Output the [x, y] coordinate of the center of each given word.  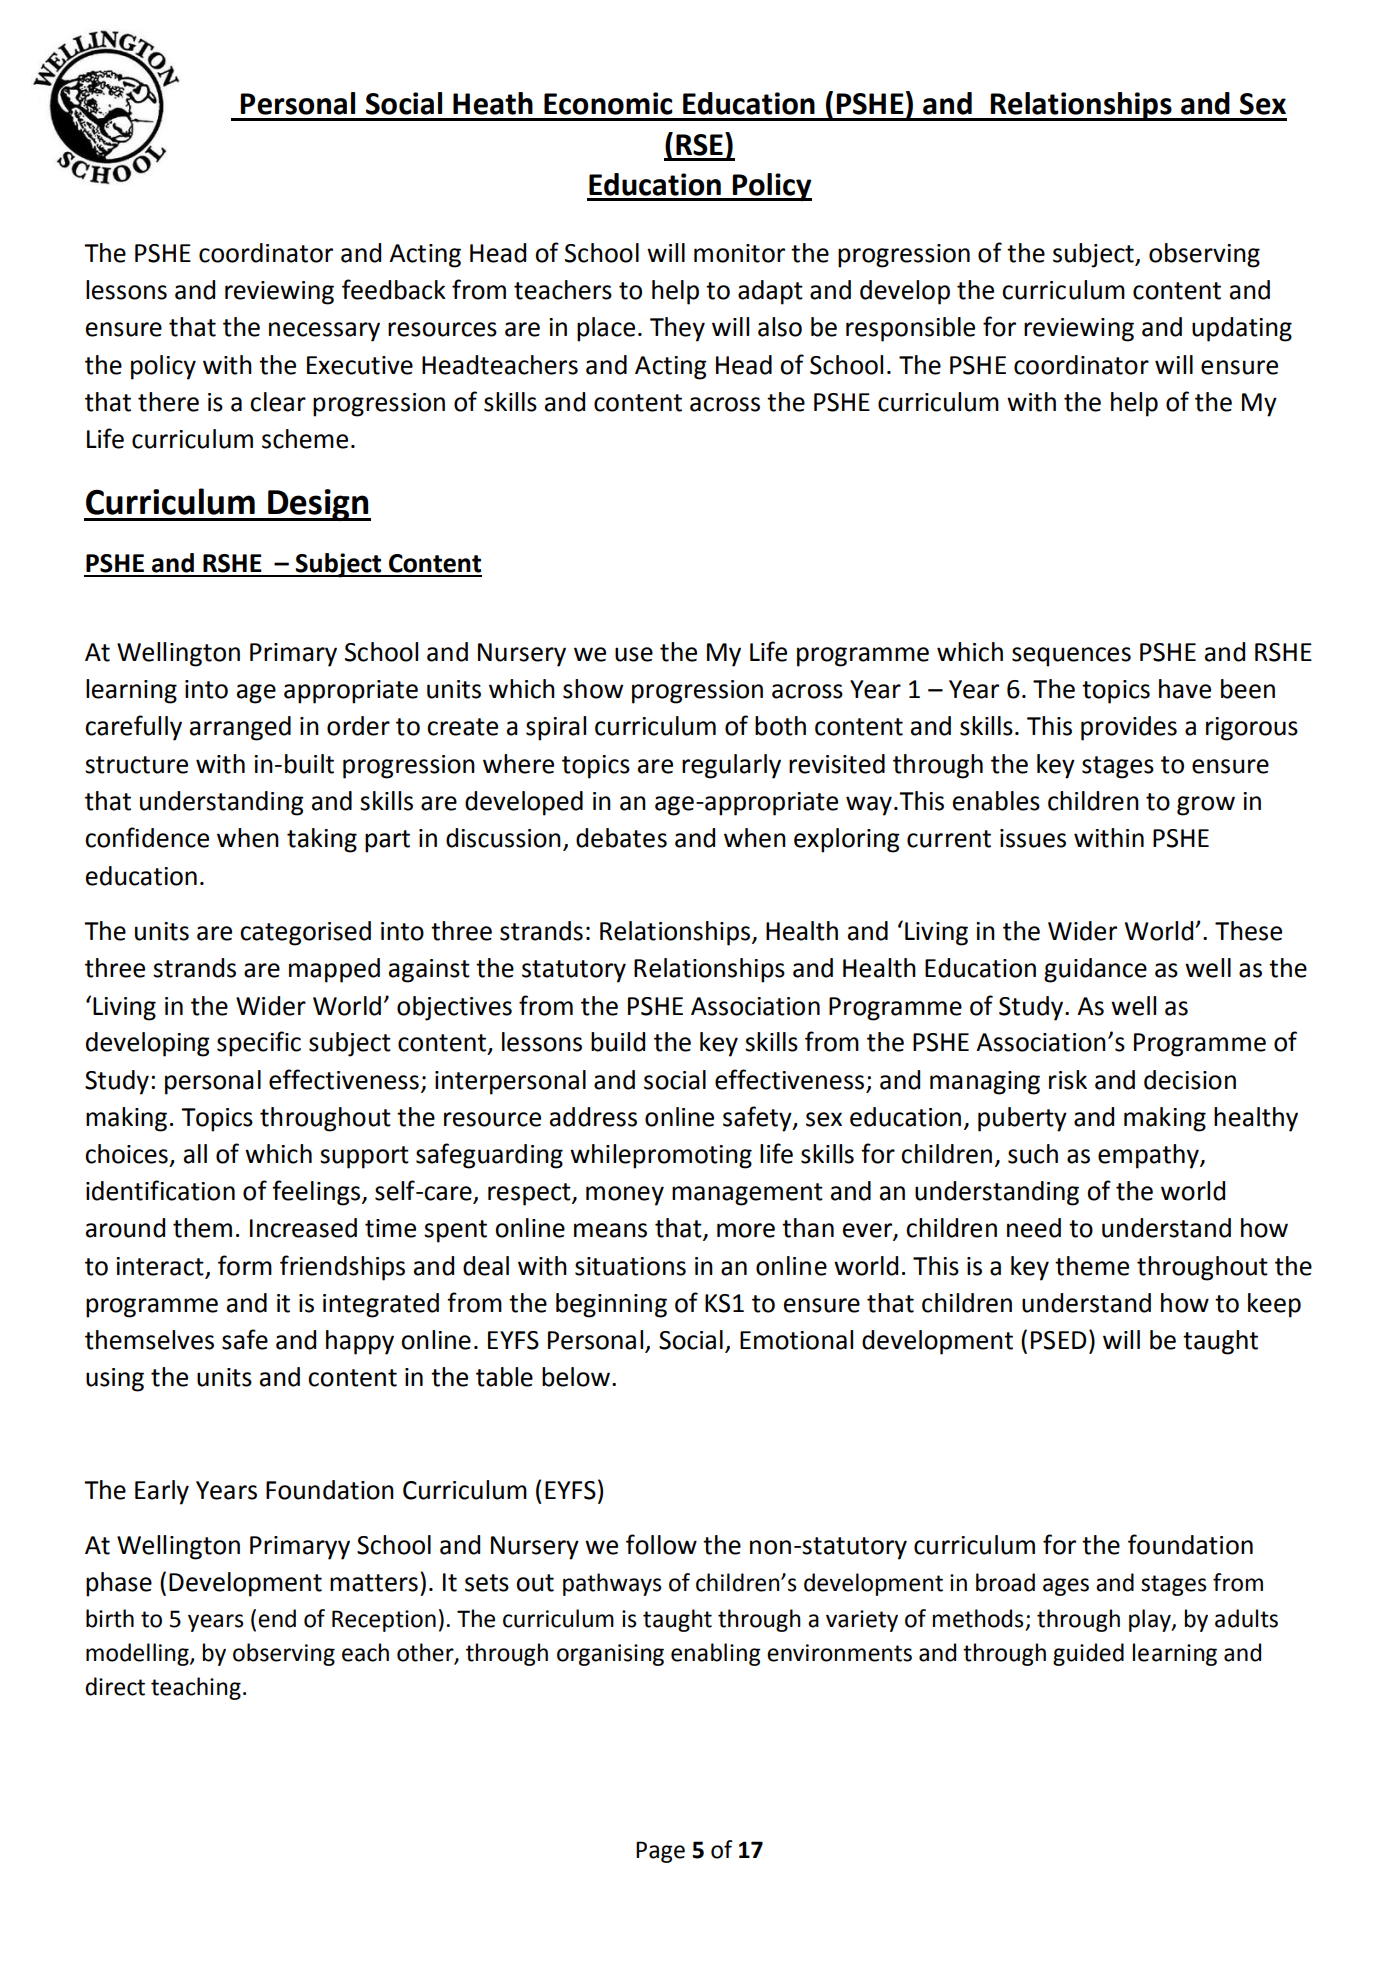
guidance [1095, 970]
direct [115, 1686]
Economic [608, 103]
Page [660, 1852]
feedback [394, 289]
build [618, 1042]
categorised [305, 933]
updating [1242, 329]
